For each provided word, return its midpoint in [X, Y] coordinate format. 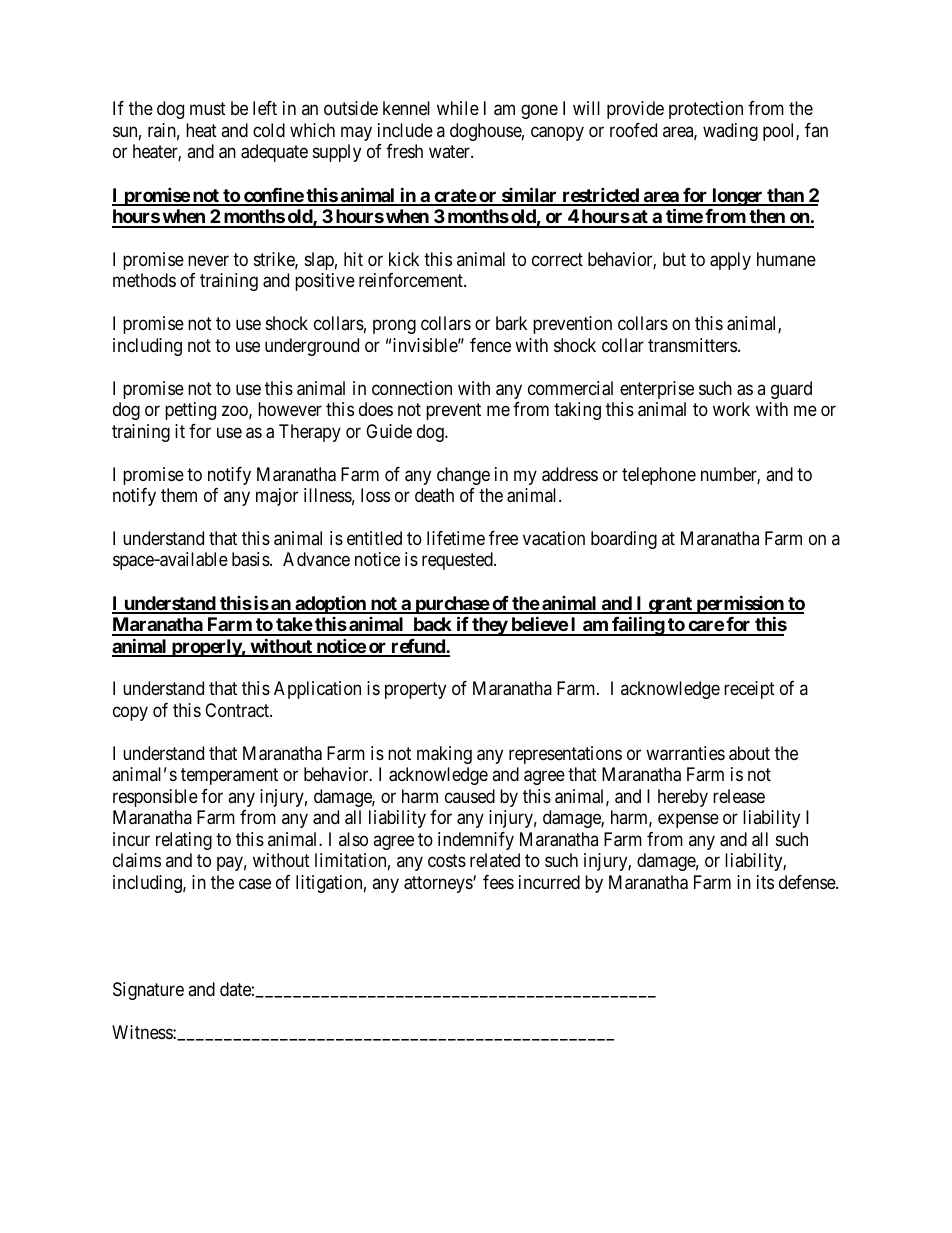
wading [730, 132]
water [450, 152]
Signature [148, 991]
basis [251, 559]
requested [458, 561]
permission [740, 606]
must [208, 109]
